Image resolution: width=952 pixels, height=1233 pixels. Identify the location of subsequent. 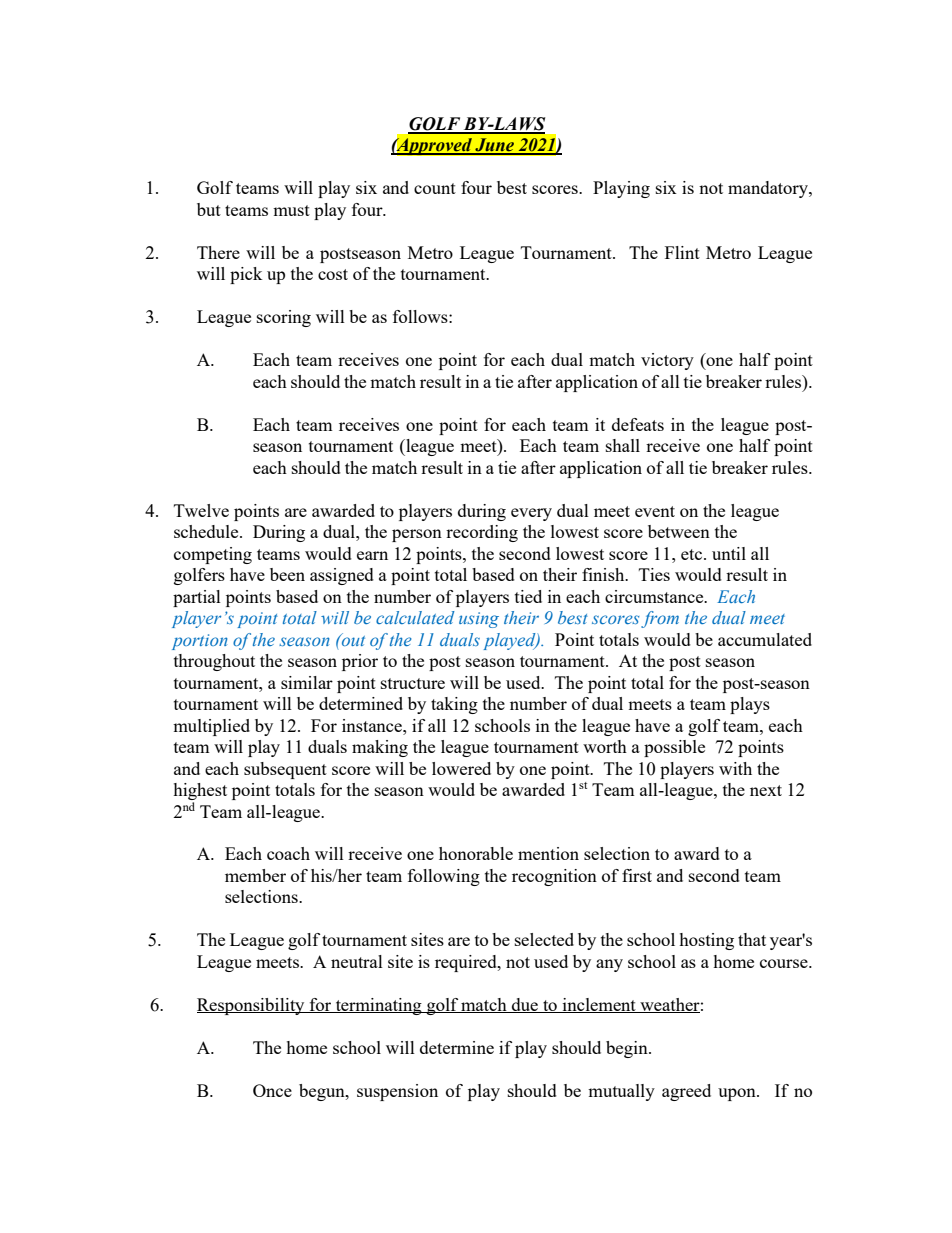
(285, 770).
